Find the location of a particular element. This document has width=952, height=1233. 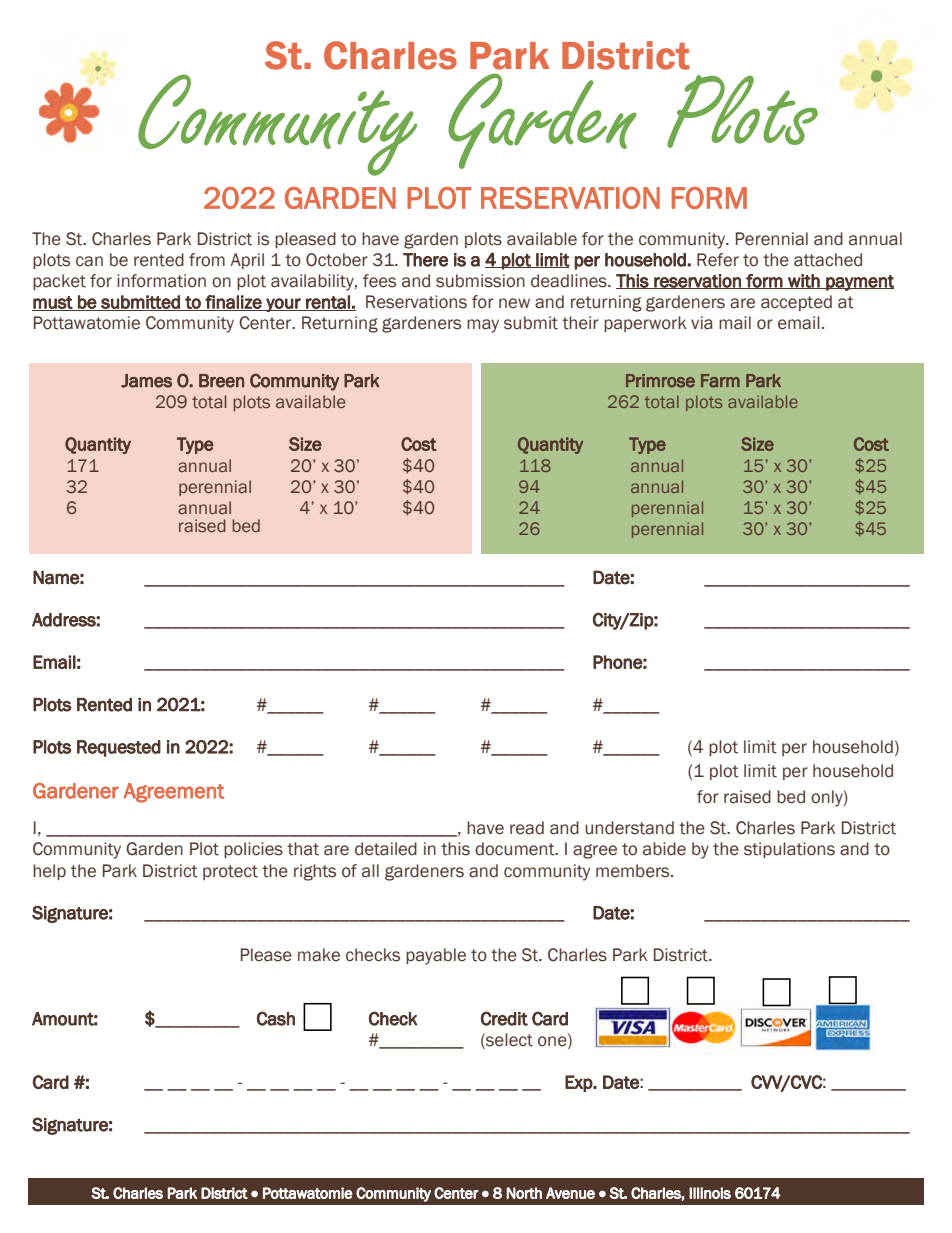

Farm is located at coordinates (720, 381).
